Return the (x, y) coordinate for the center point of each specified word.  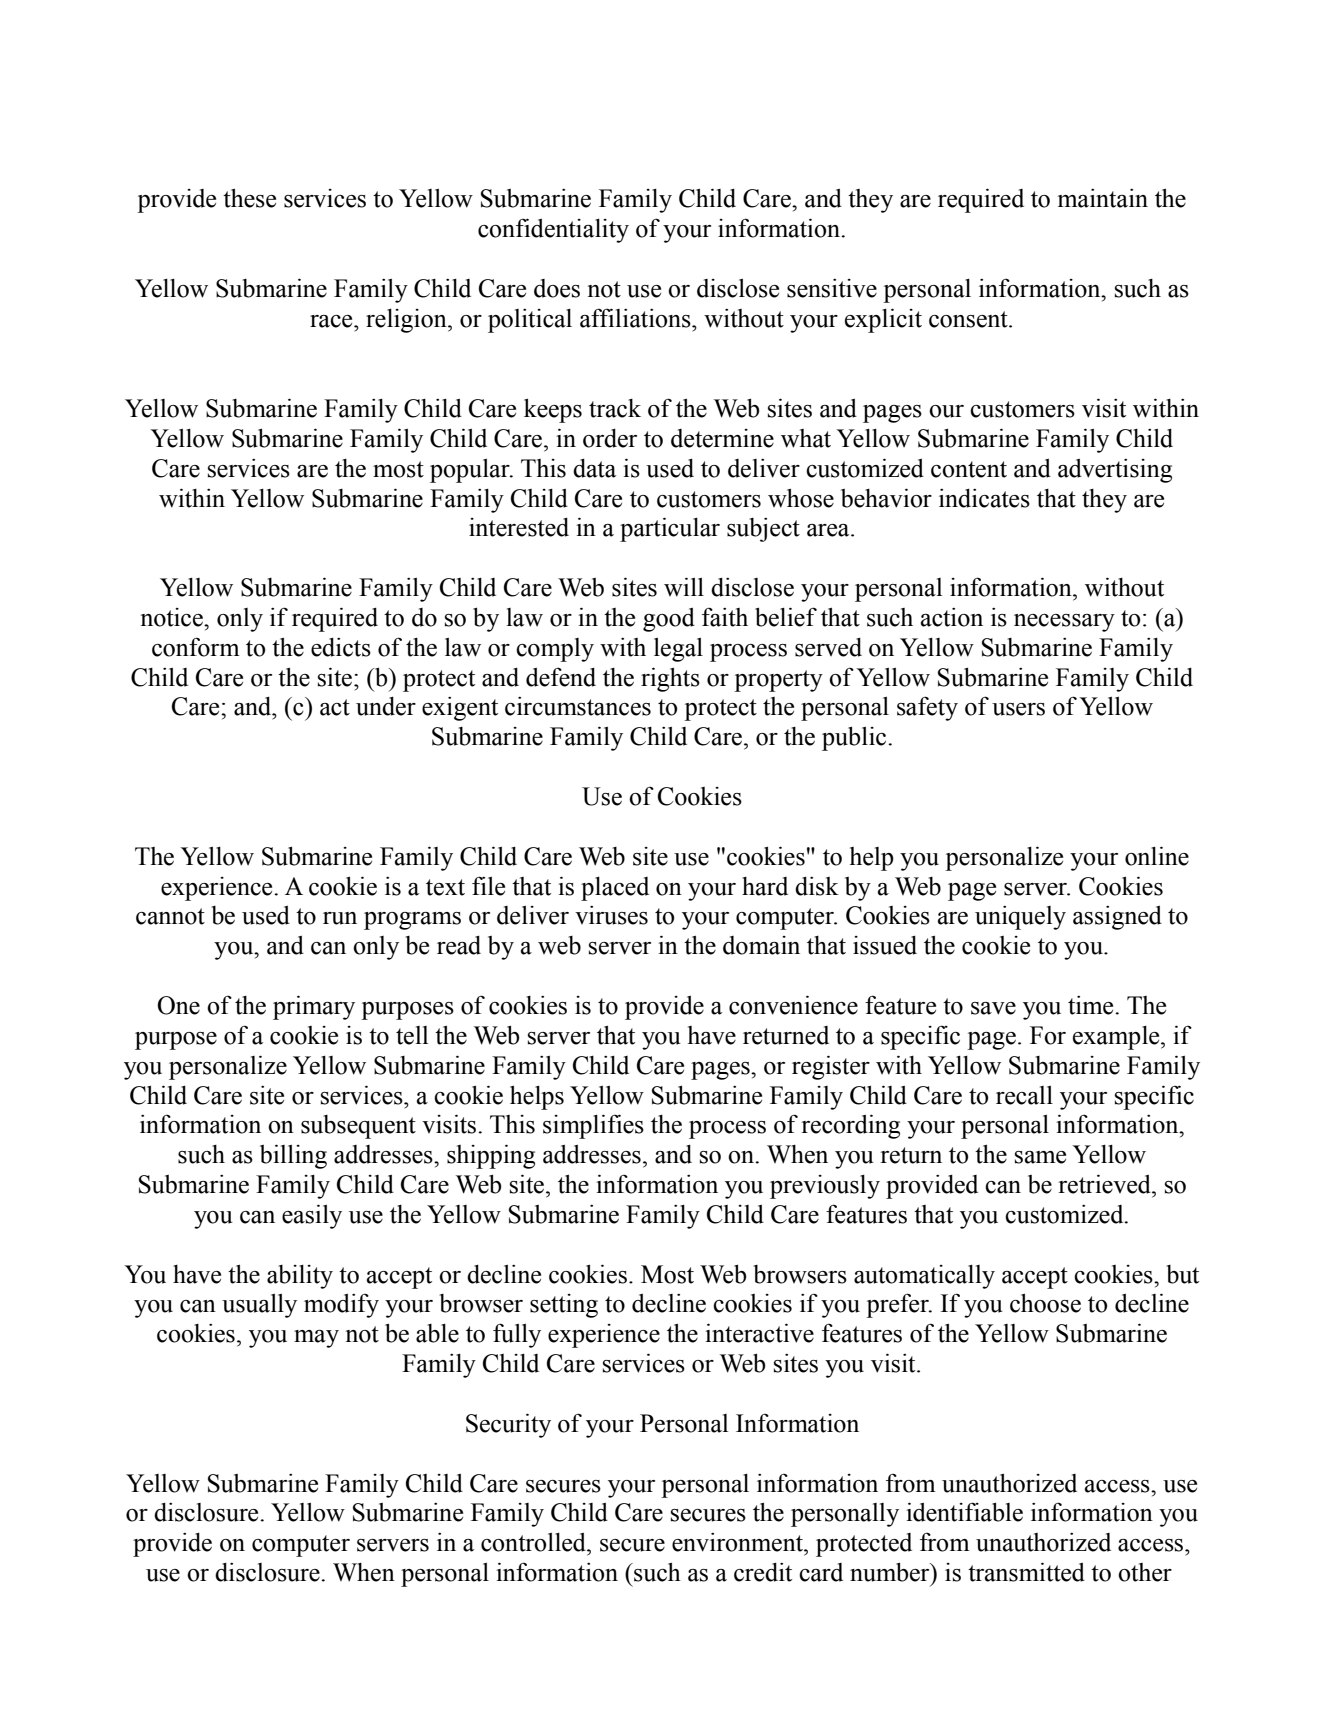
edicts (341, 647)
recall (1024, 1095)
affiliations (636, 318)
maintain (1103, 198)
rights (670, 679)
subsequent (358, 1127)
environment (738, 1542)
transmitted (1026, 1572)
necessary (1064, 623)
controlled (534, 1542)
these (249, 198)
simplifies (593, 1126)
